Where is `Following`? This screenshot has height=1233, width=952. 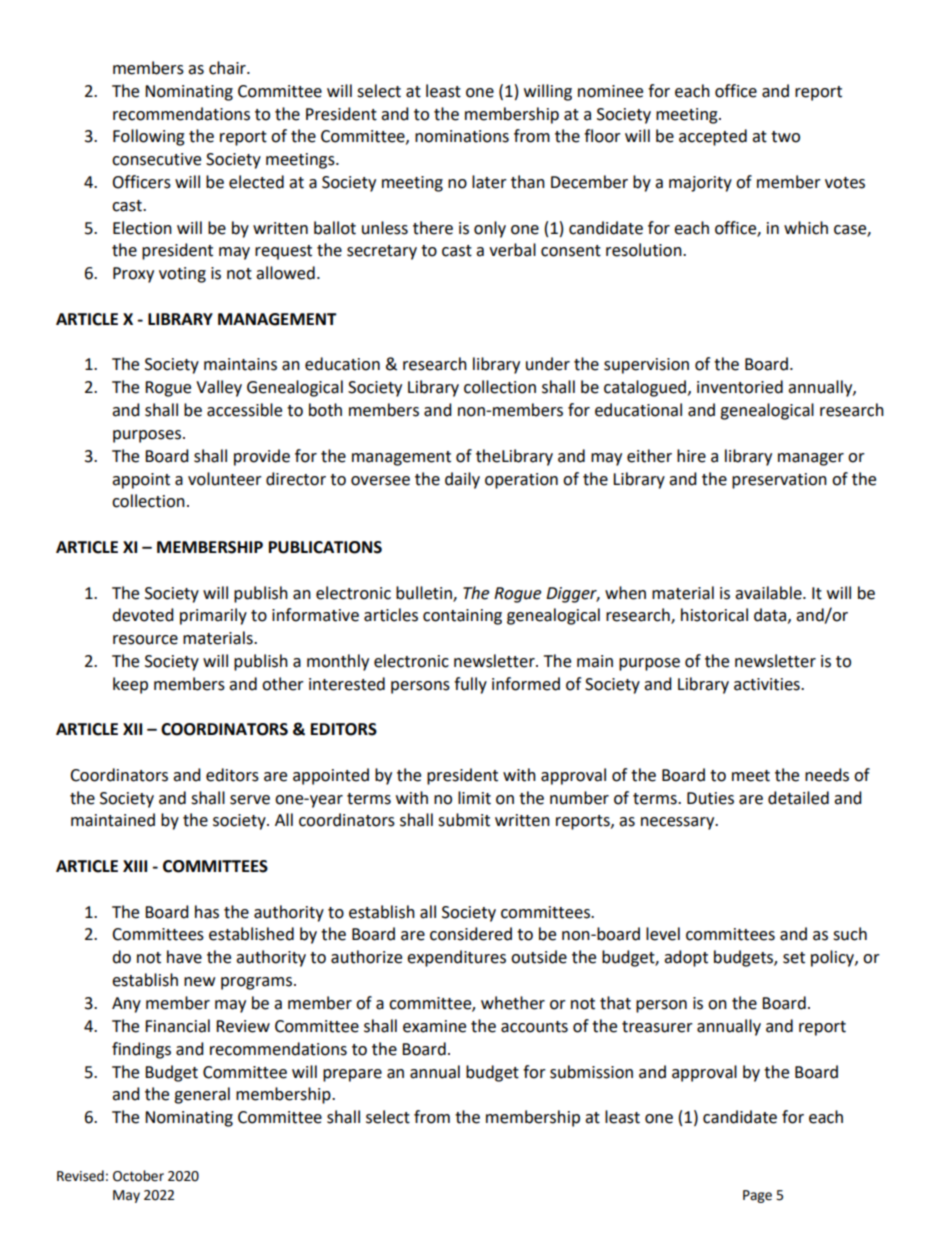
Following is located at coordinates (149, 137).
